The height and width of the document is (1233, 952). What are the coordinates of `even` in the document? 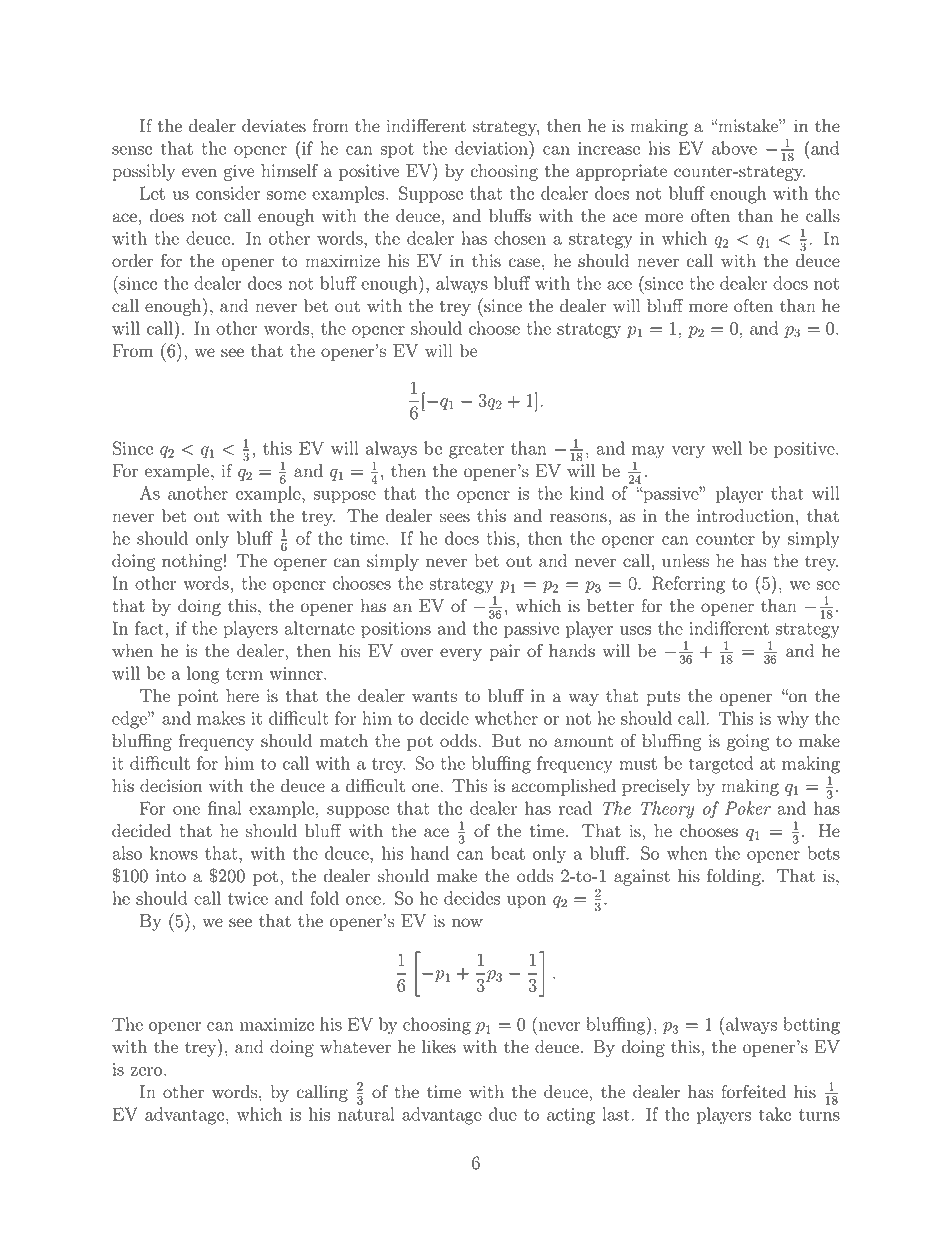 It's located at (199, 173).
